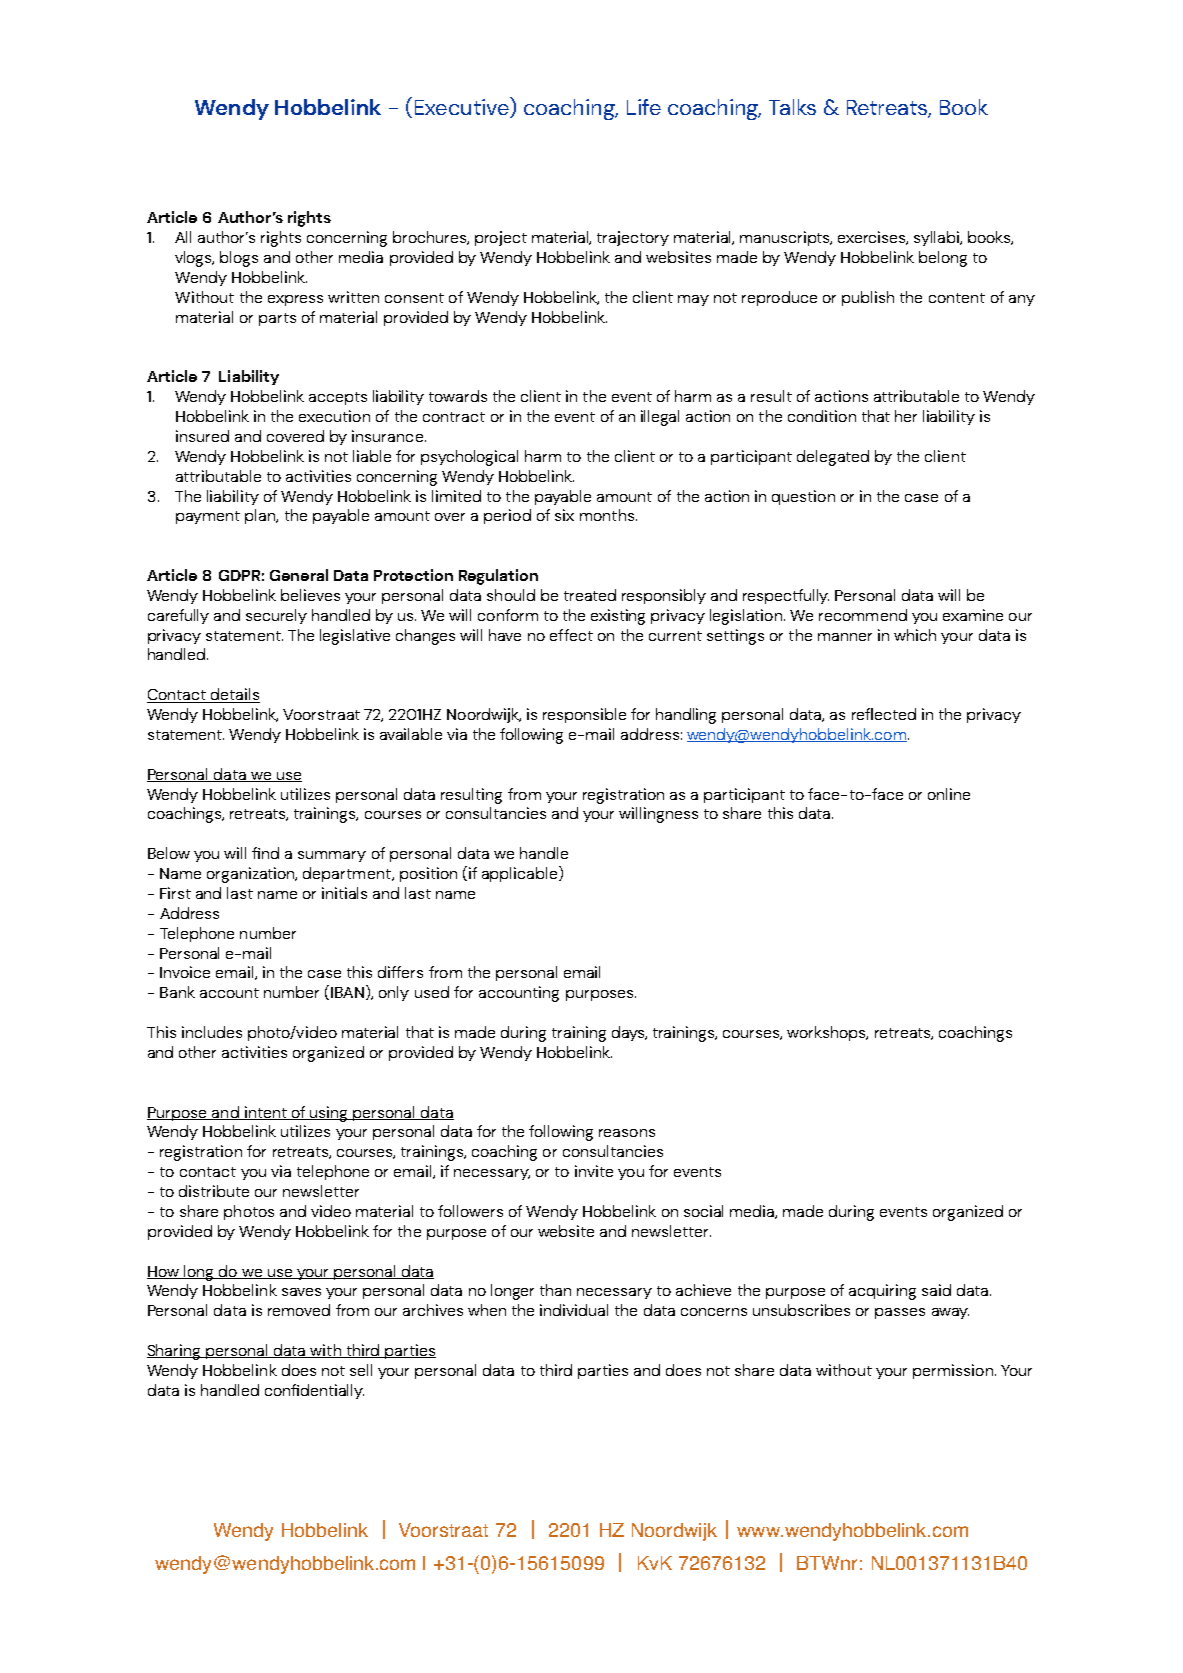 This document has width=1183, height=1673. What do you see at coordinates (644, 107) in the document?
I see `Life` at bounding box center [644, 107].
